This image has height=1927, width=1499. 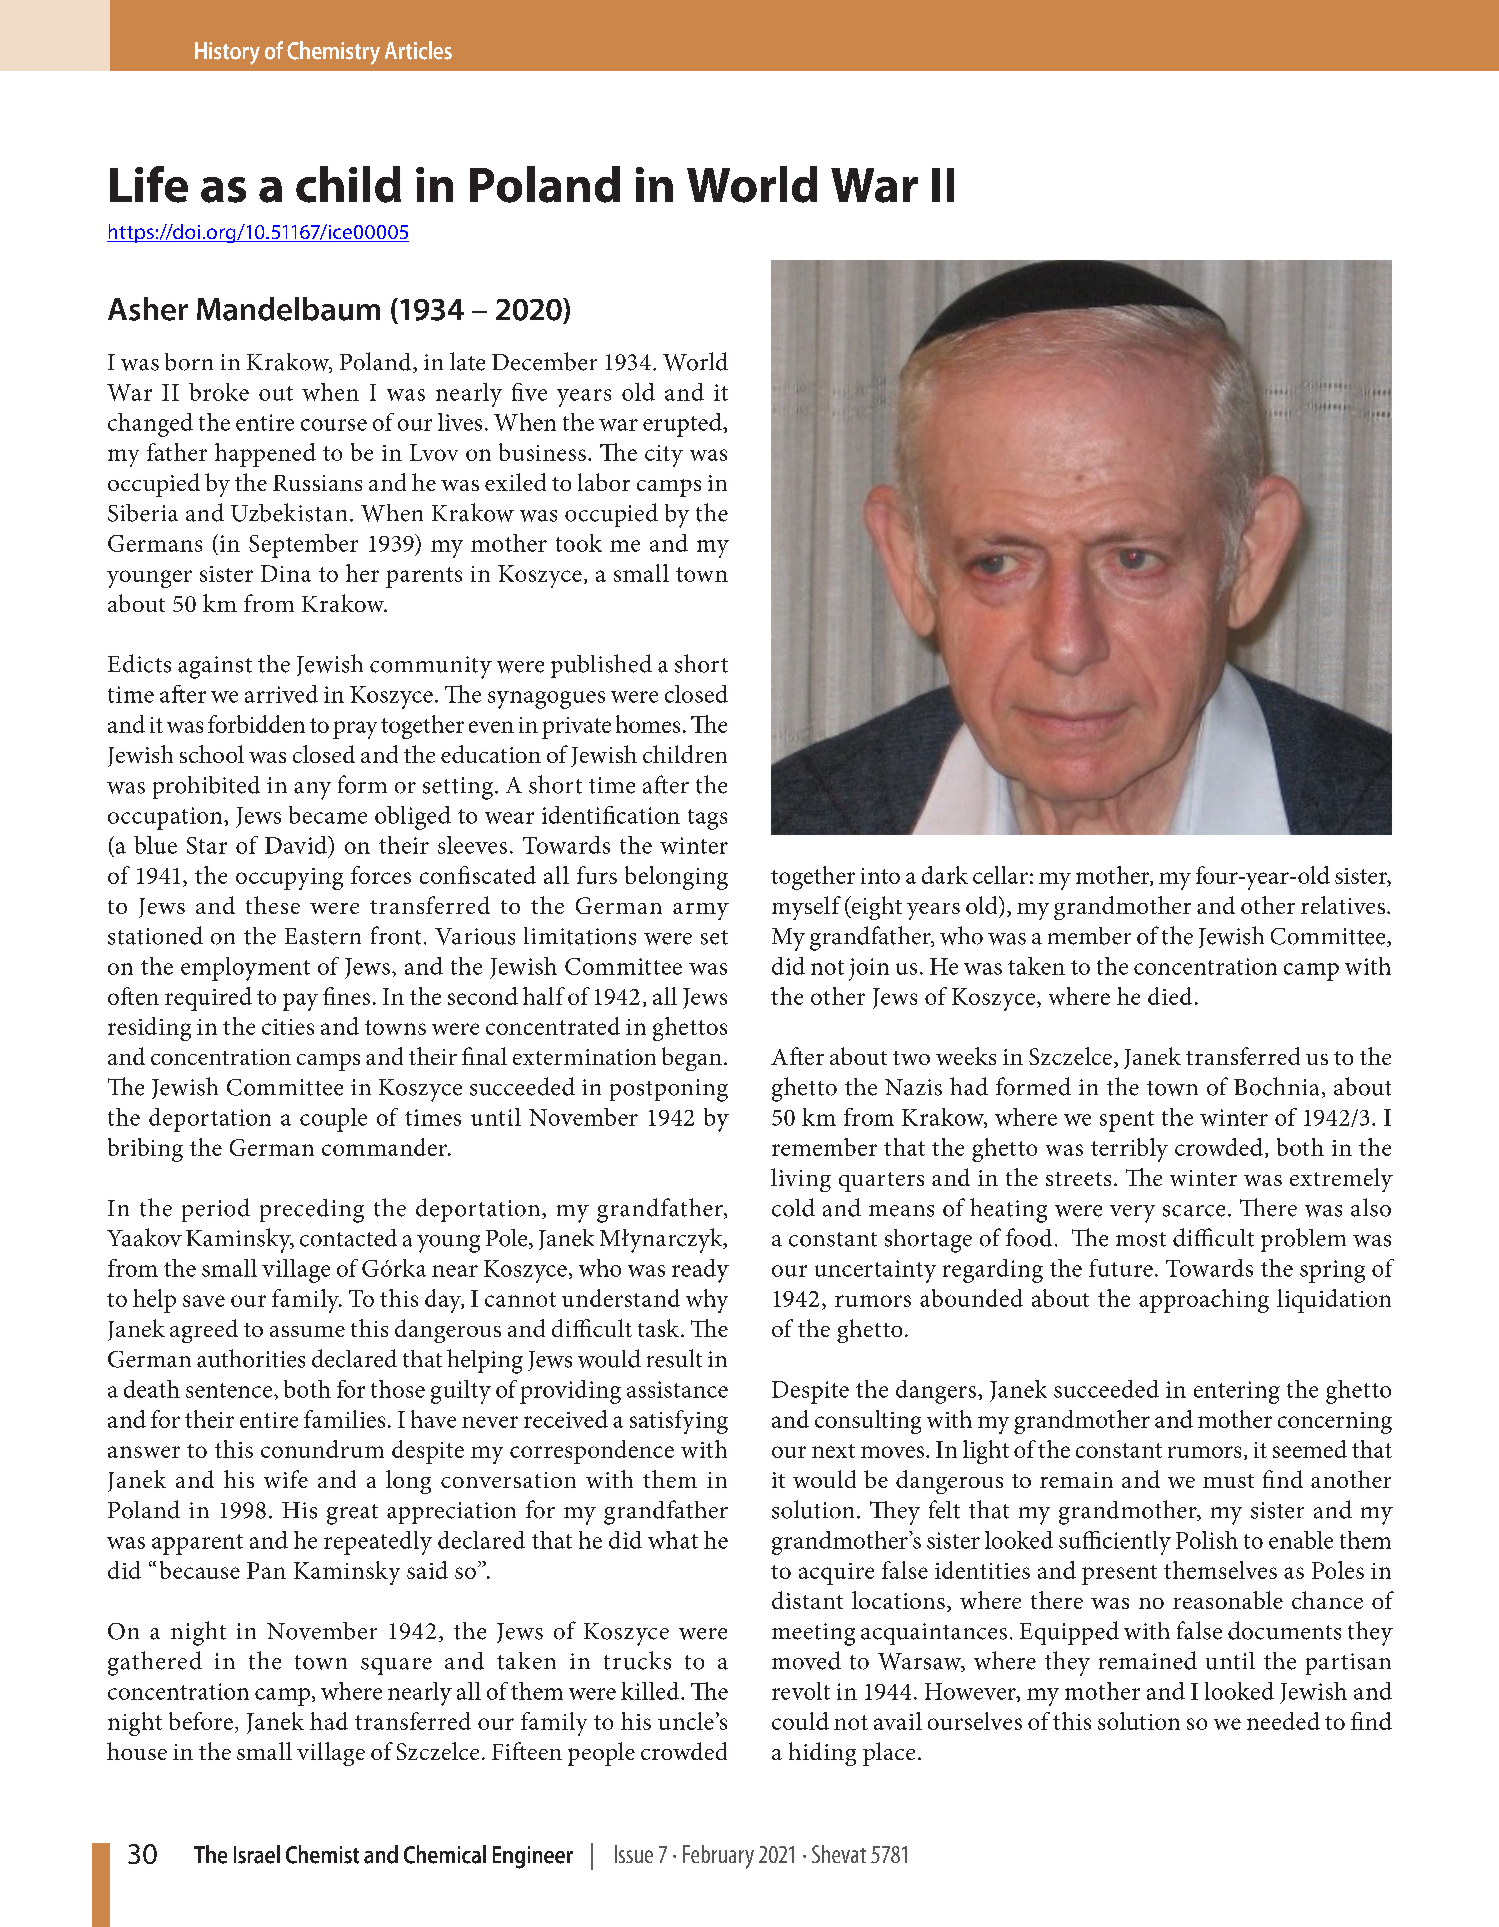 I want to click on scarce, so click(x=1194, y=1211).
